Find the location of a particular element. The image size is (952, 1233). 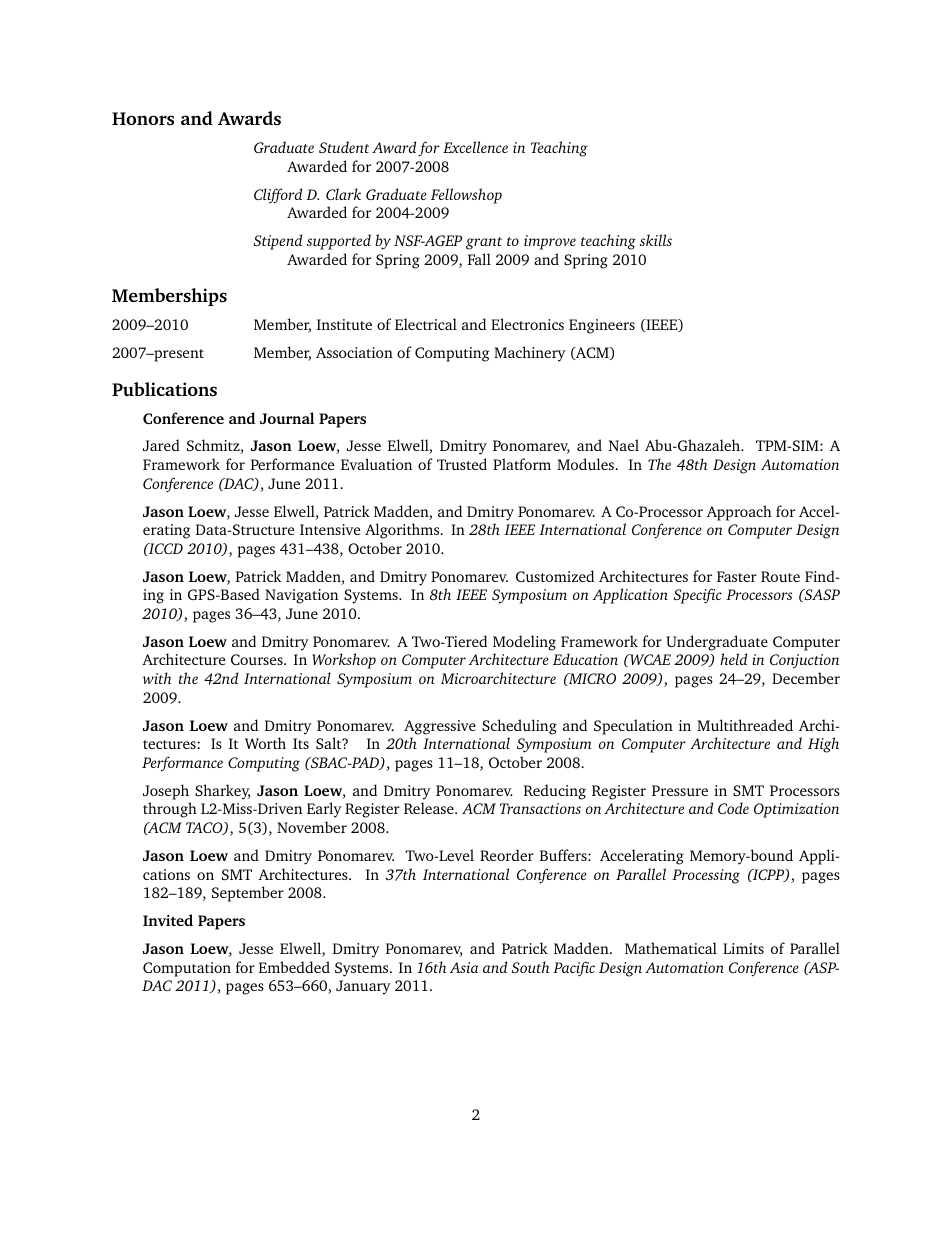

Honors is located at coordinates (143, 118).
